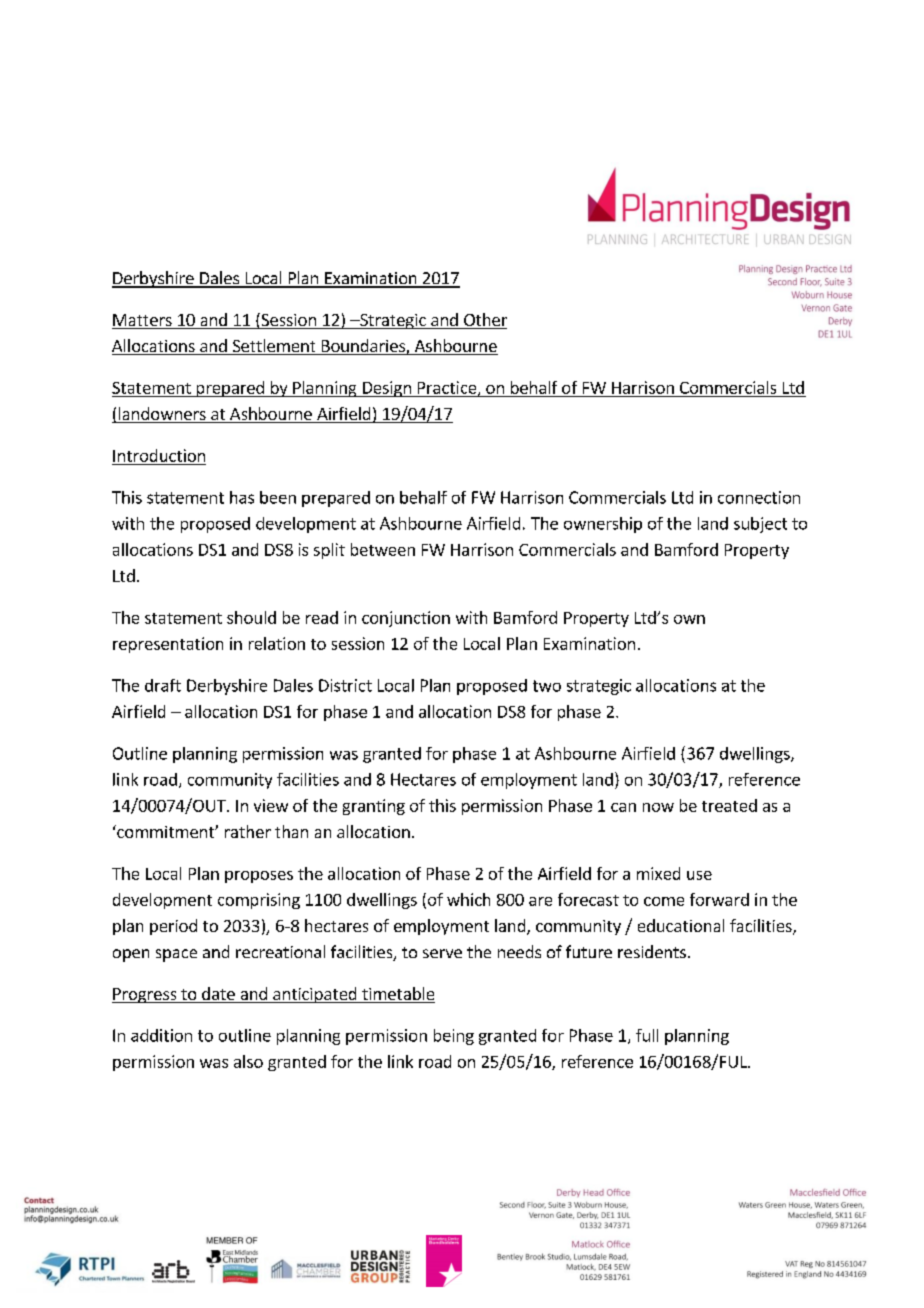 The width and height of the screenshot is (924, 1308). I want to click on Settlement, so click(274, 347).
